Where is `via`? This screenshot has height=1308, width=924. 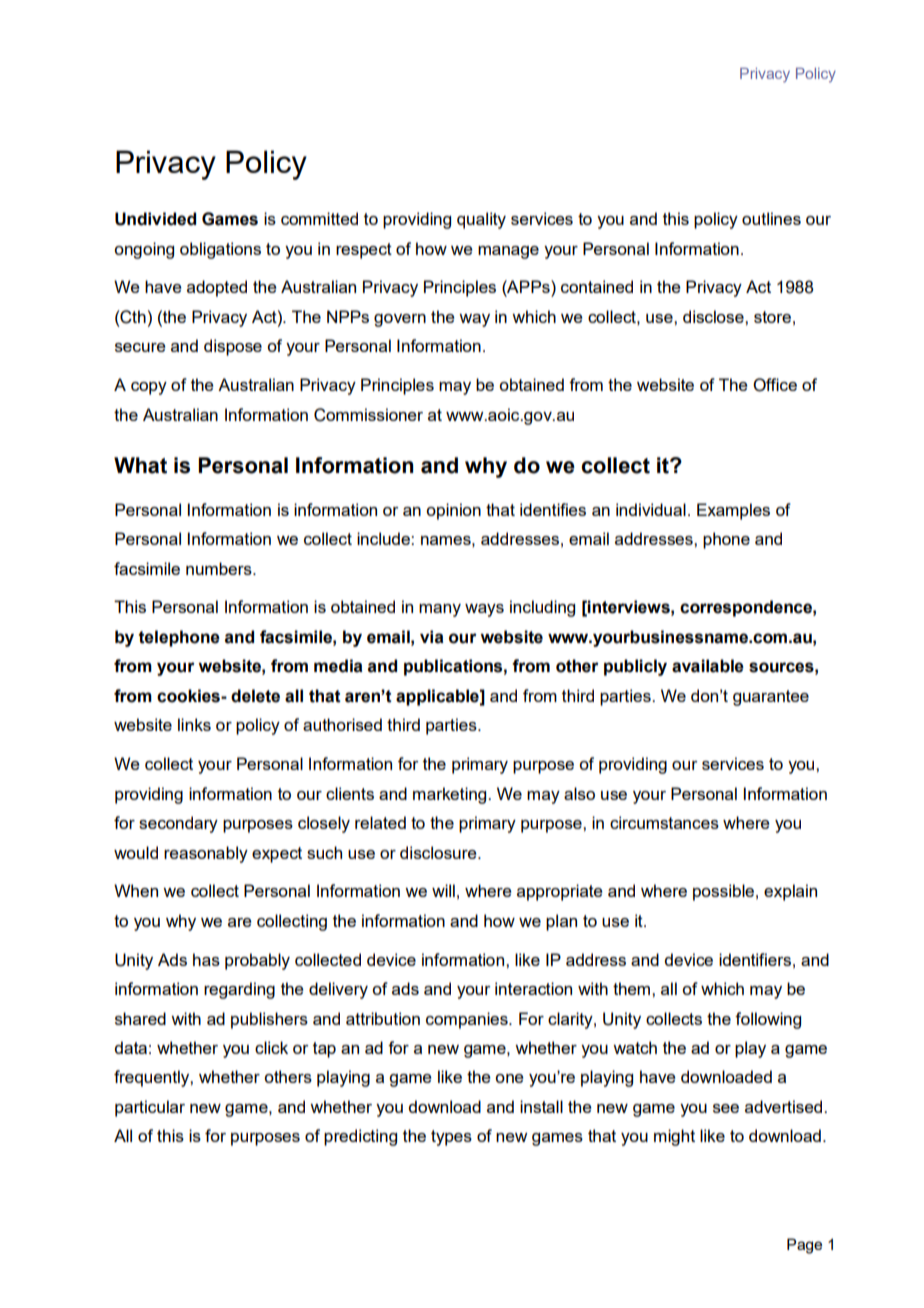
via is located at coordinates (432, 637).
